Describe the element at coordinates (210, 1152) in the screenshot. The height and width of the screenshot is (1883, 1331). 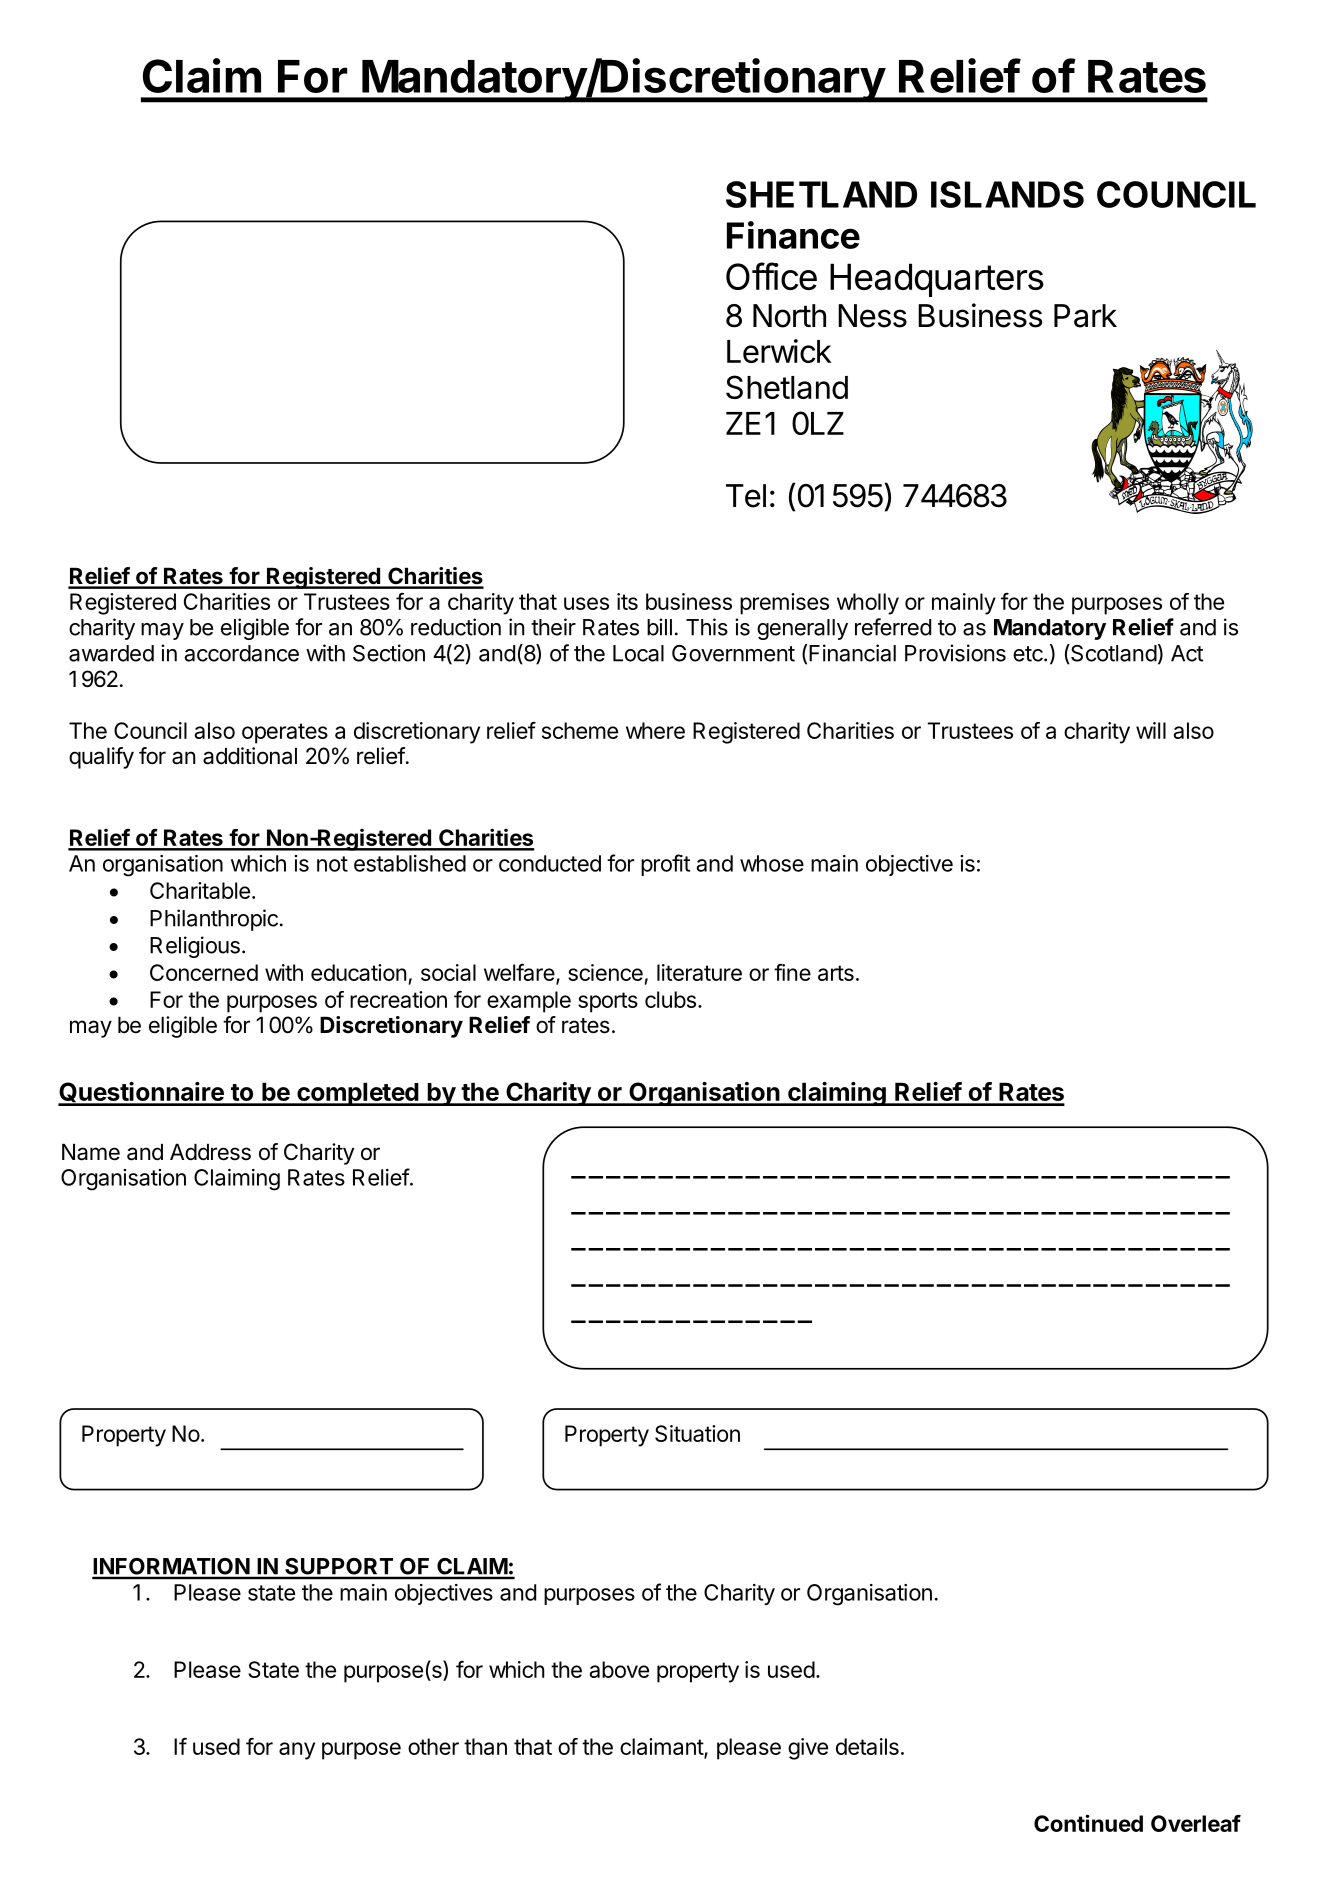
I see `Address` at that location.
